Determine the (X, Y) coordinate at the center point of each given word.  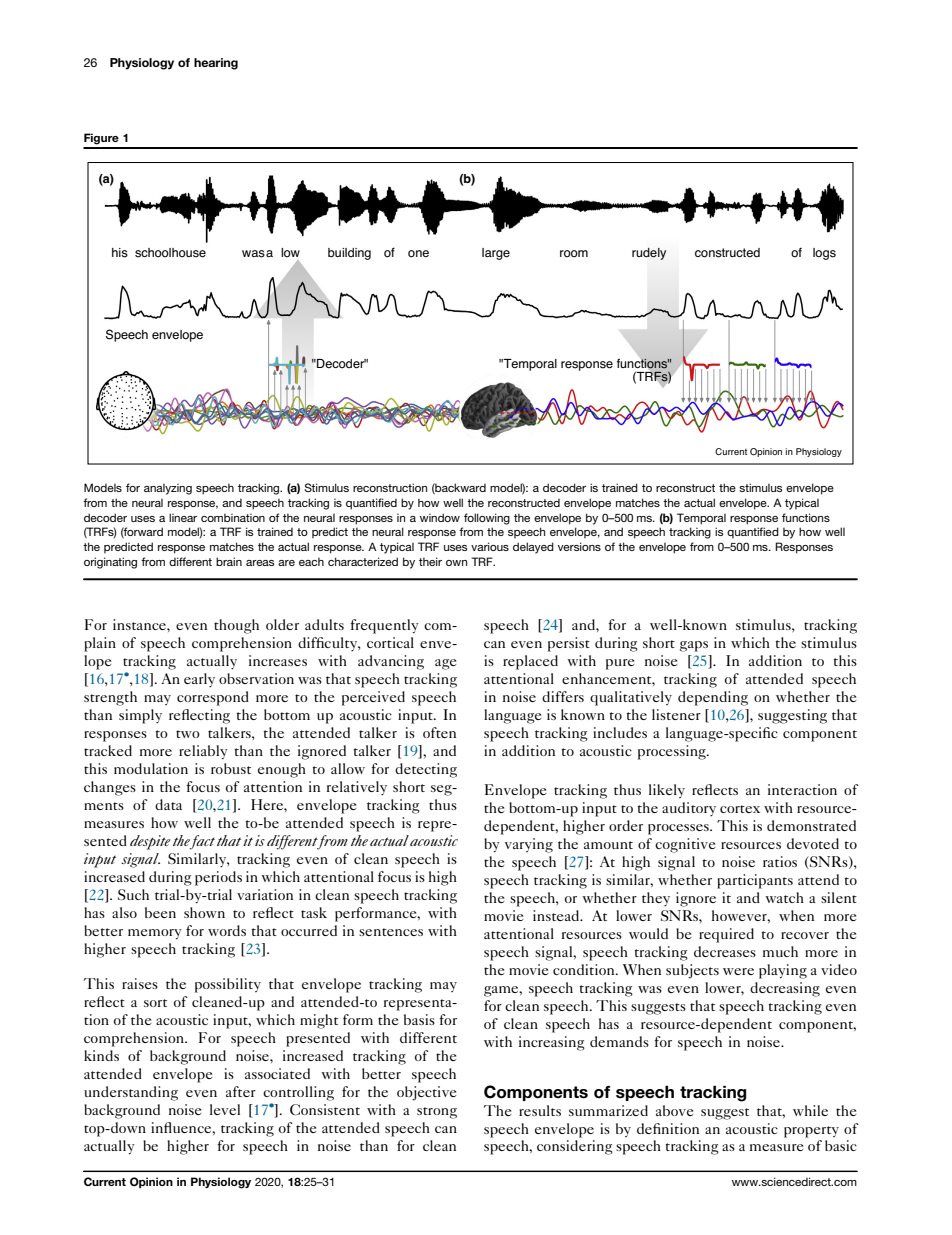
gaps (694, 646)
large (496, 254)
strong (437, 1113)
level (225, 1109)
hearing (216, 64)
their (430, 561)
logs (824, 254)
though (236, 626)
